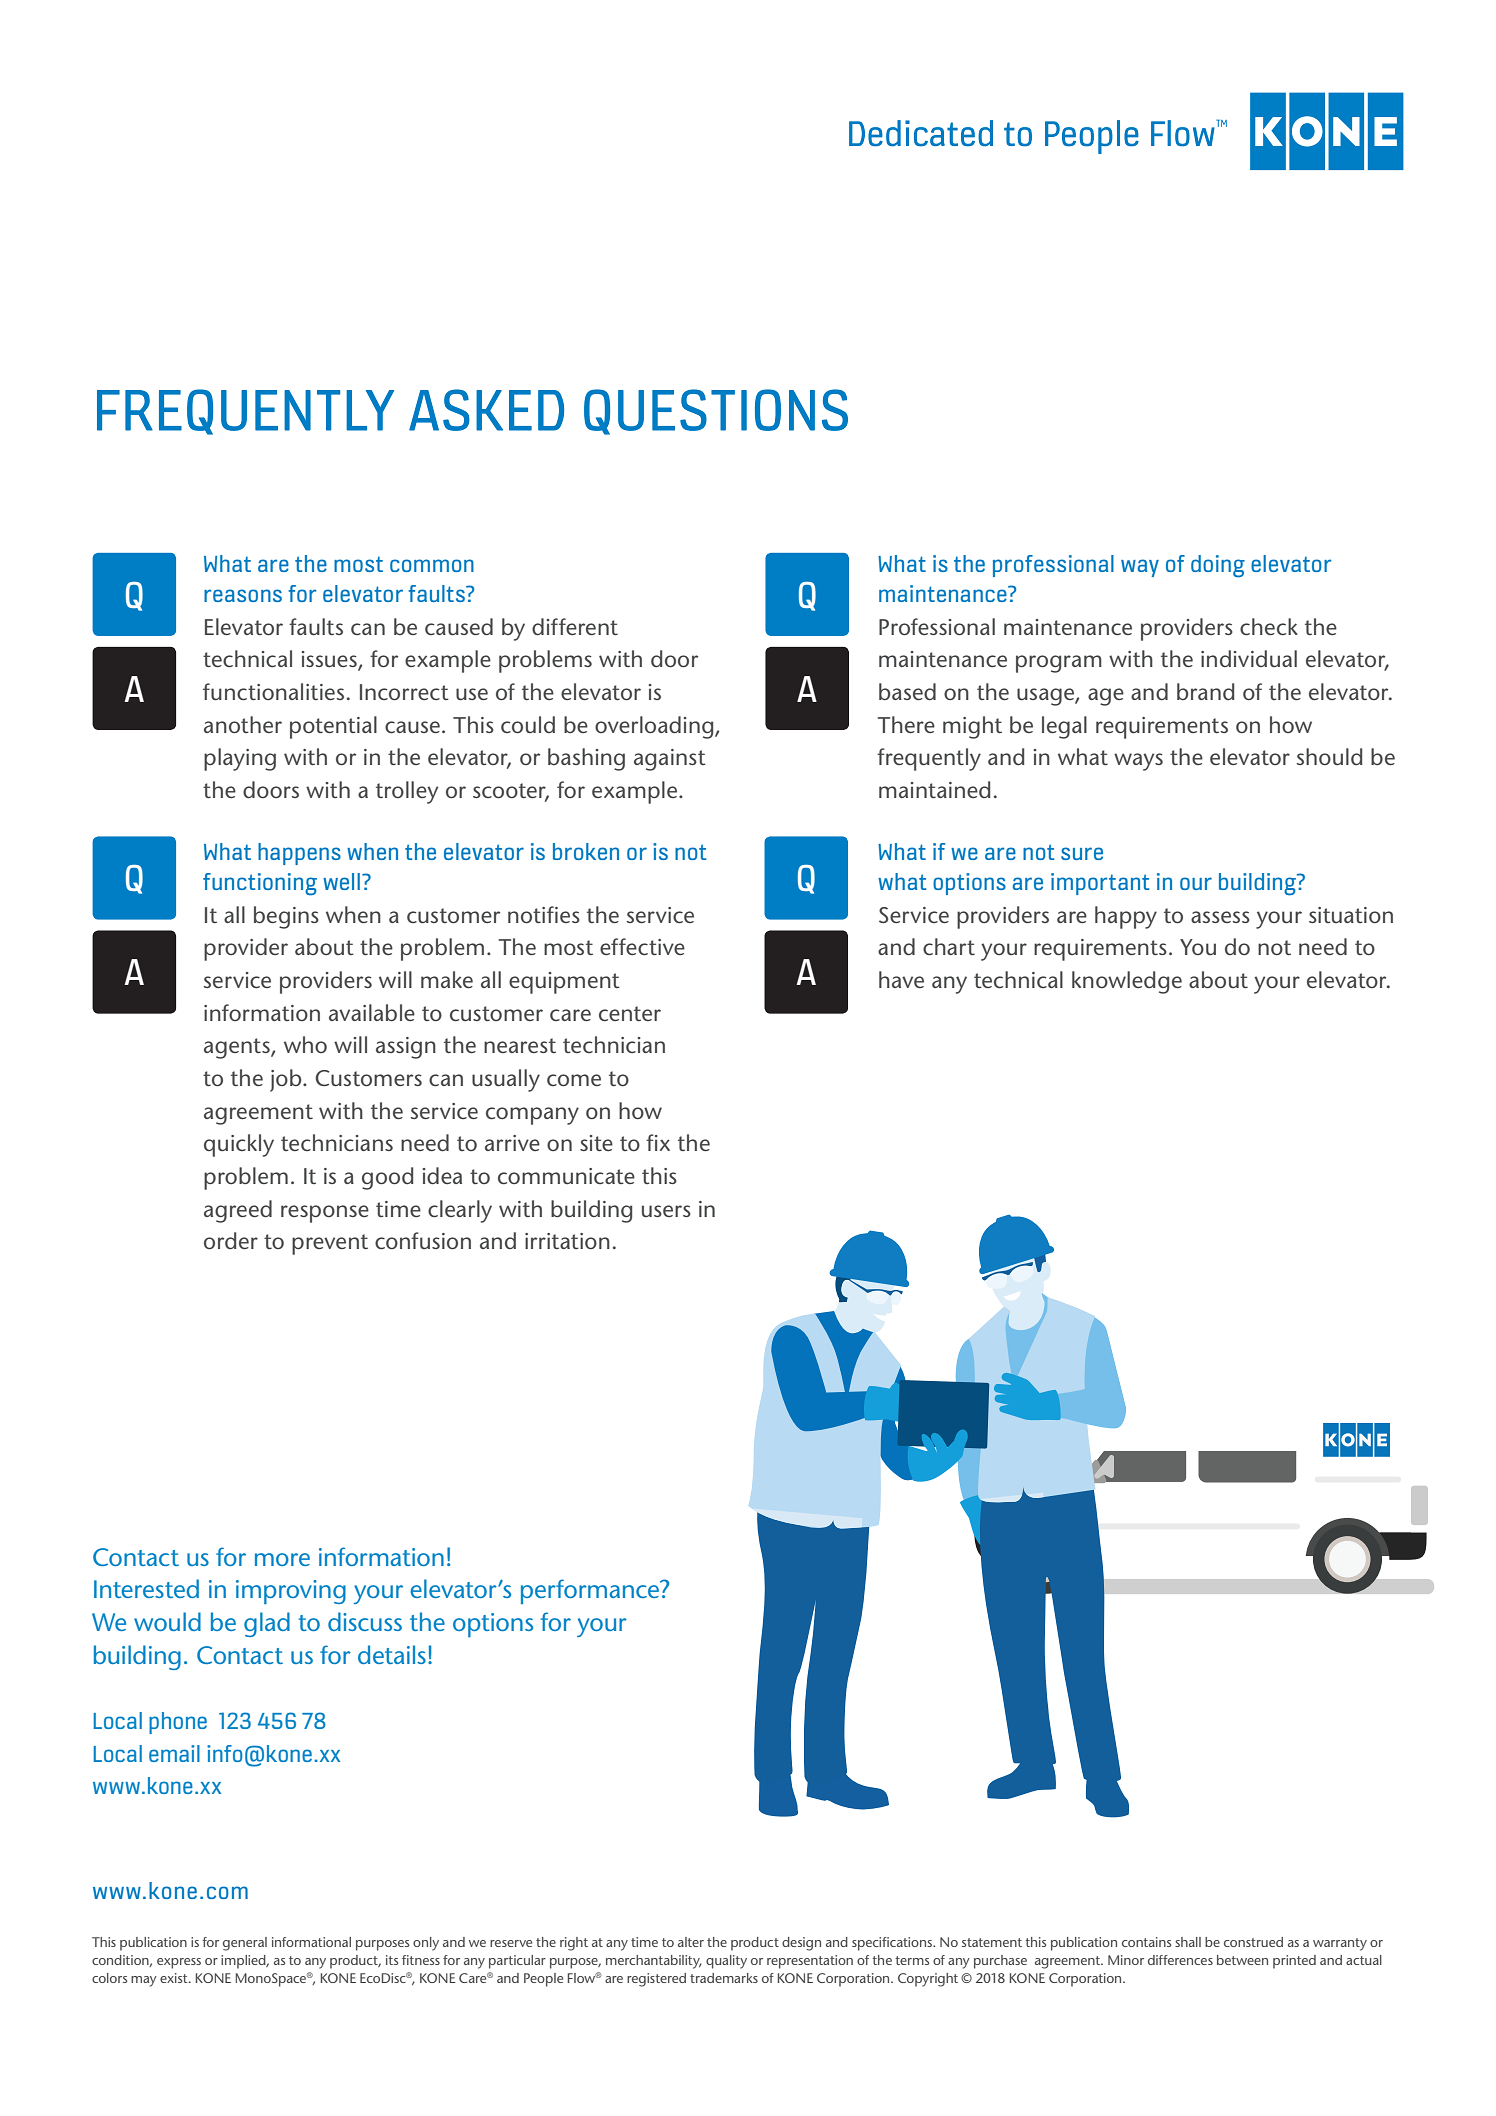 The width and height of the page is (1496, 2116). Describe the element at coordinates (1218, 566) in the page. I see `doing` at that location.
